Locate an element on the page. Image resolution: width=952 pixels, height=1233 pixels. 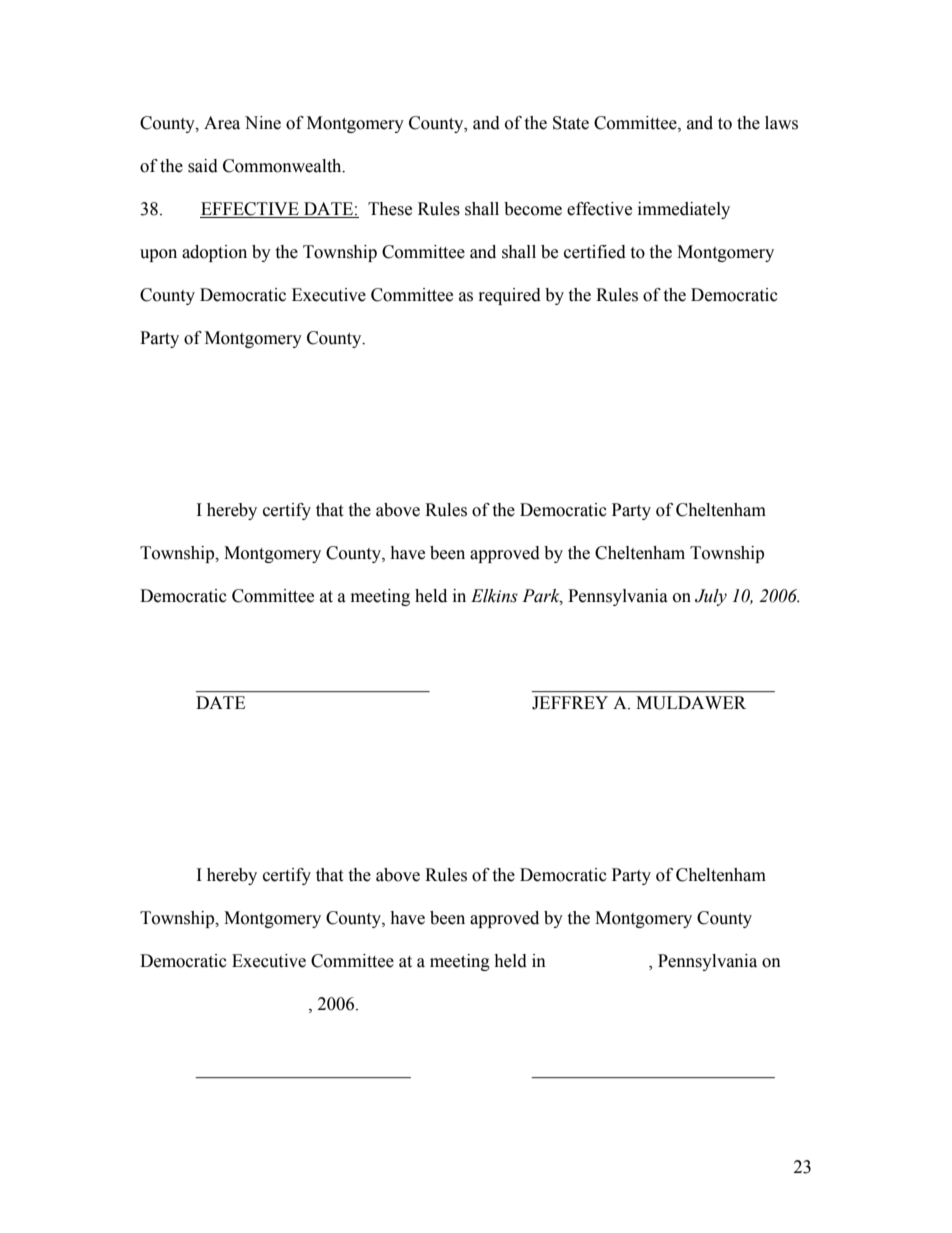
required is located at coordinates (510, 296).
